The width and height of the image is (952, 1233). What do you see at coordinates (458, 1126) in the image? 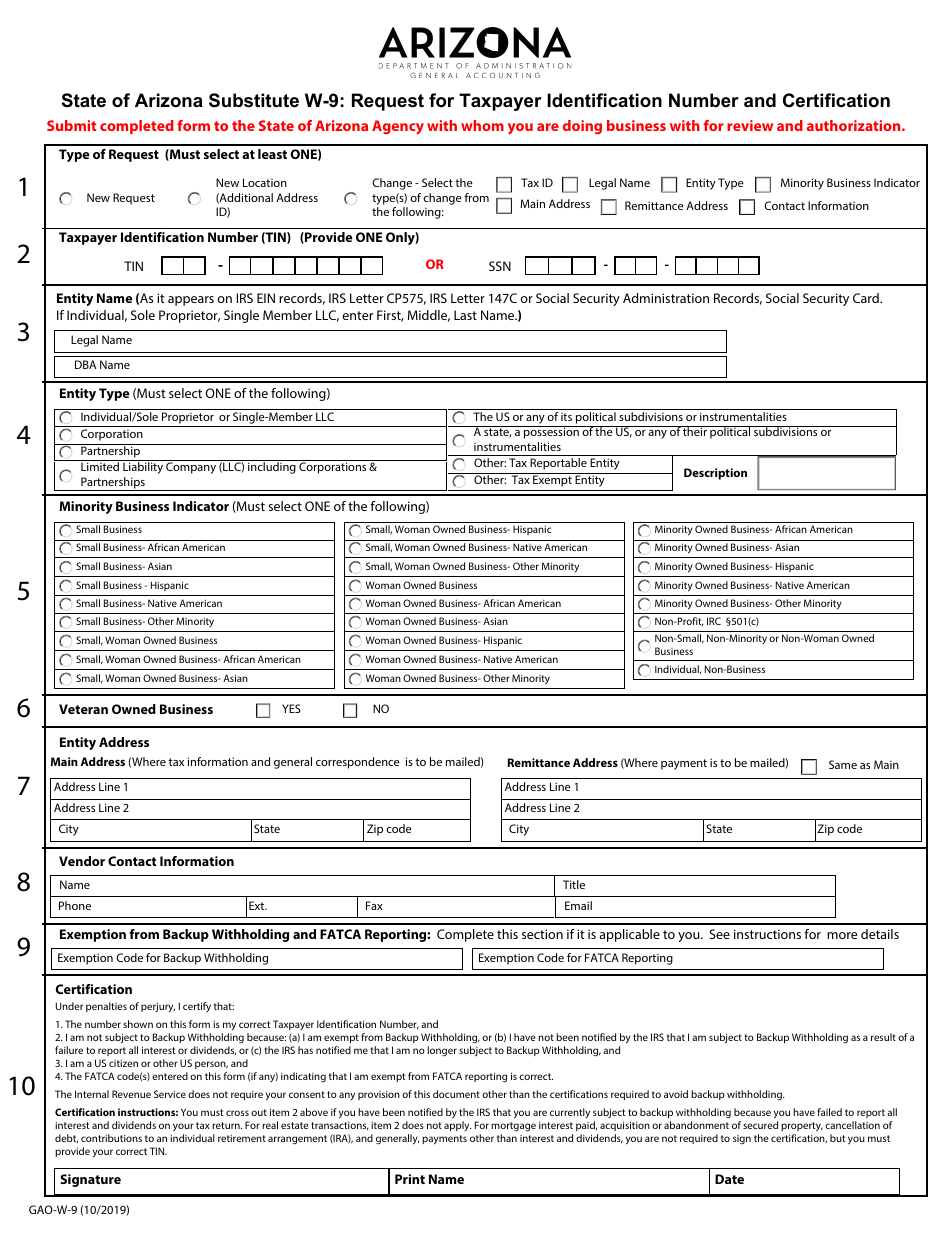
I see `apply` at bounding box center [458, 1126].
